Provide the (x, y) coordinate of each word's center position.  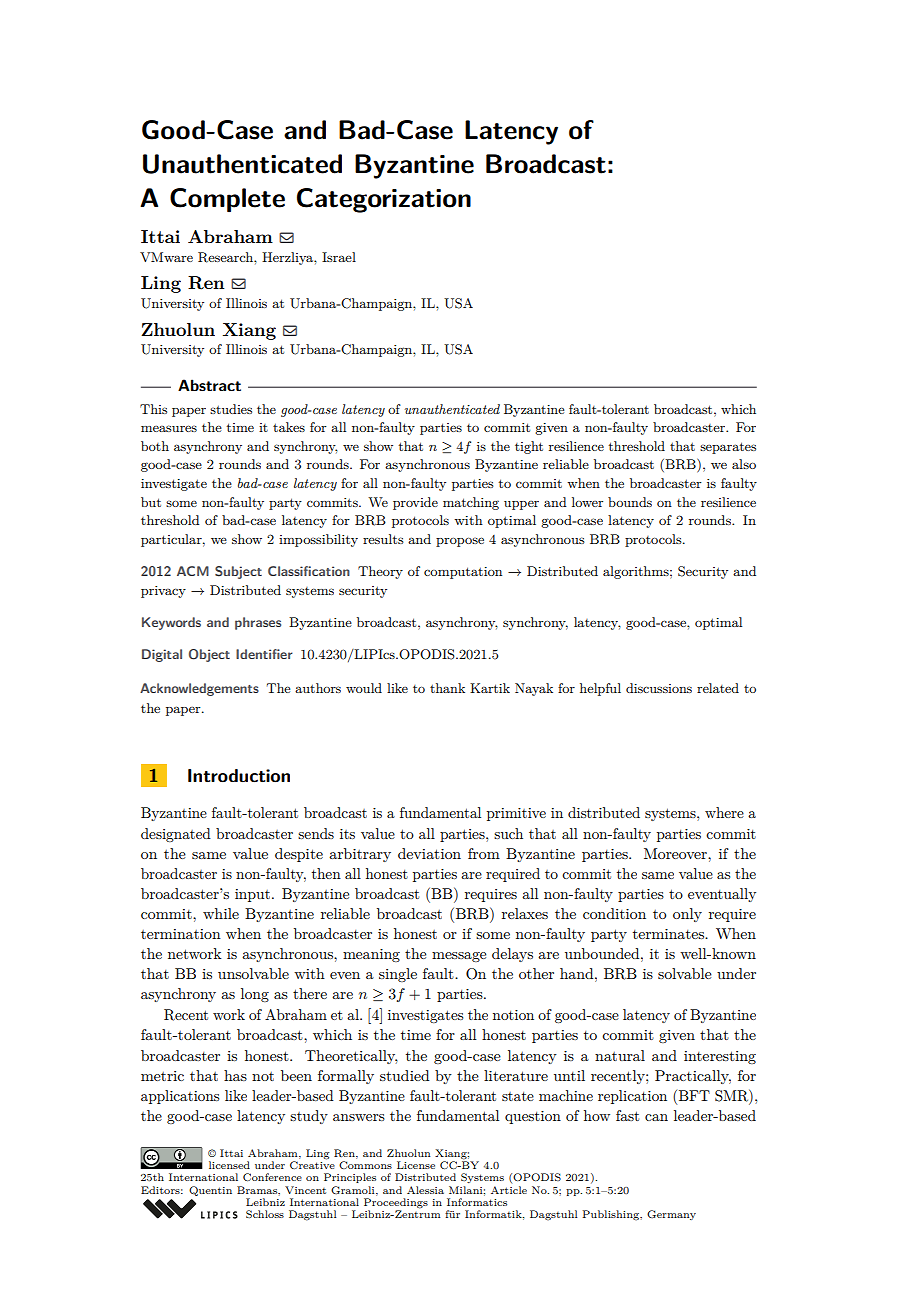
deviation (429, 853)
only (687, 915)
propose (460, 542)
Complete (227, 200)
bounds (630, 502)
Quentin (210, 1191)
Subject (238, 572)
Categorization (384, 200)
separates (728, 448)
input (252, 895)
